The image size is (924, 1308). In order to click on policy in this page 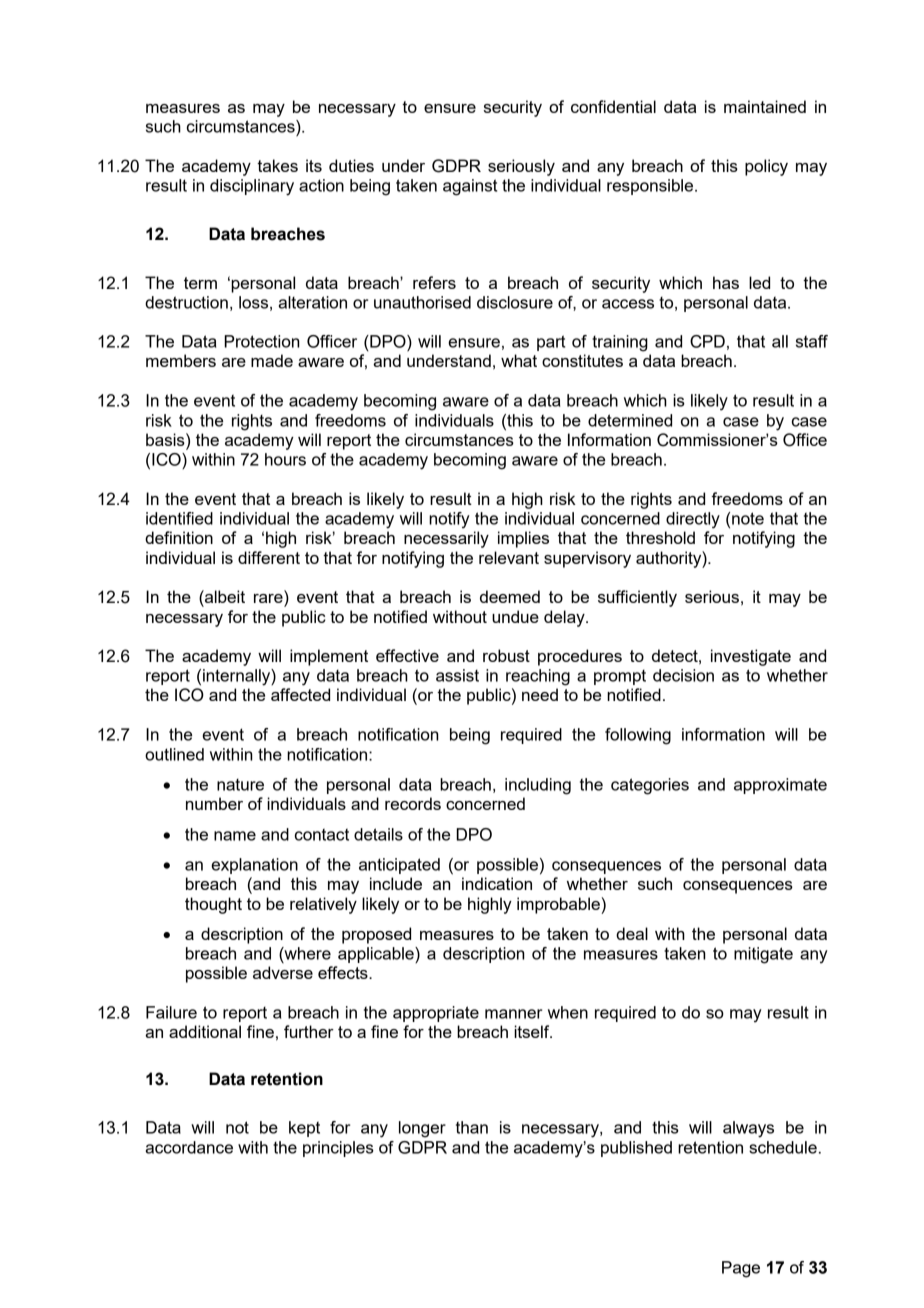, I will do `click(766, 167)`.
